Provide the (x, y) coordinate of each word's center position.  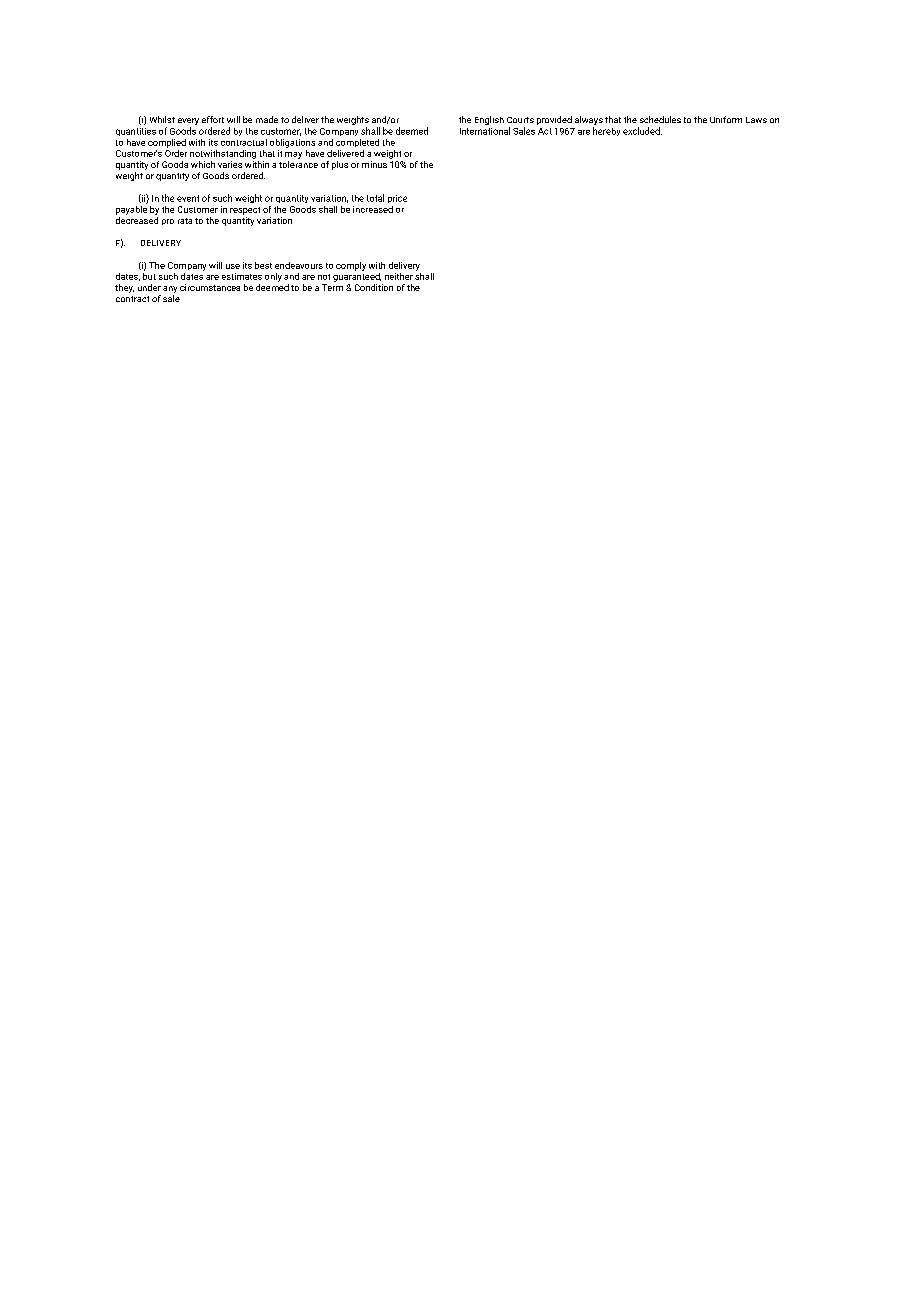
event (188, 198)
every (188, 123)
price (397, 199)
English (489, 120)
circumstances (210, 287)
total (375, 198)
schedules (660, 119)
